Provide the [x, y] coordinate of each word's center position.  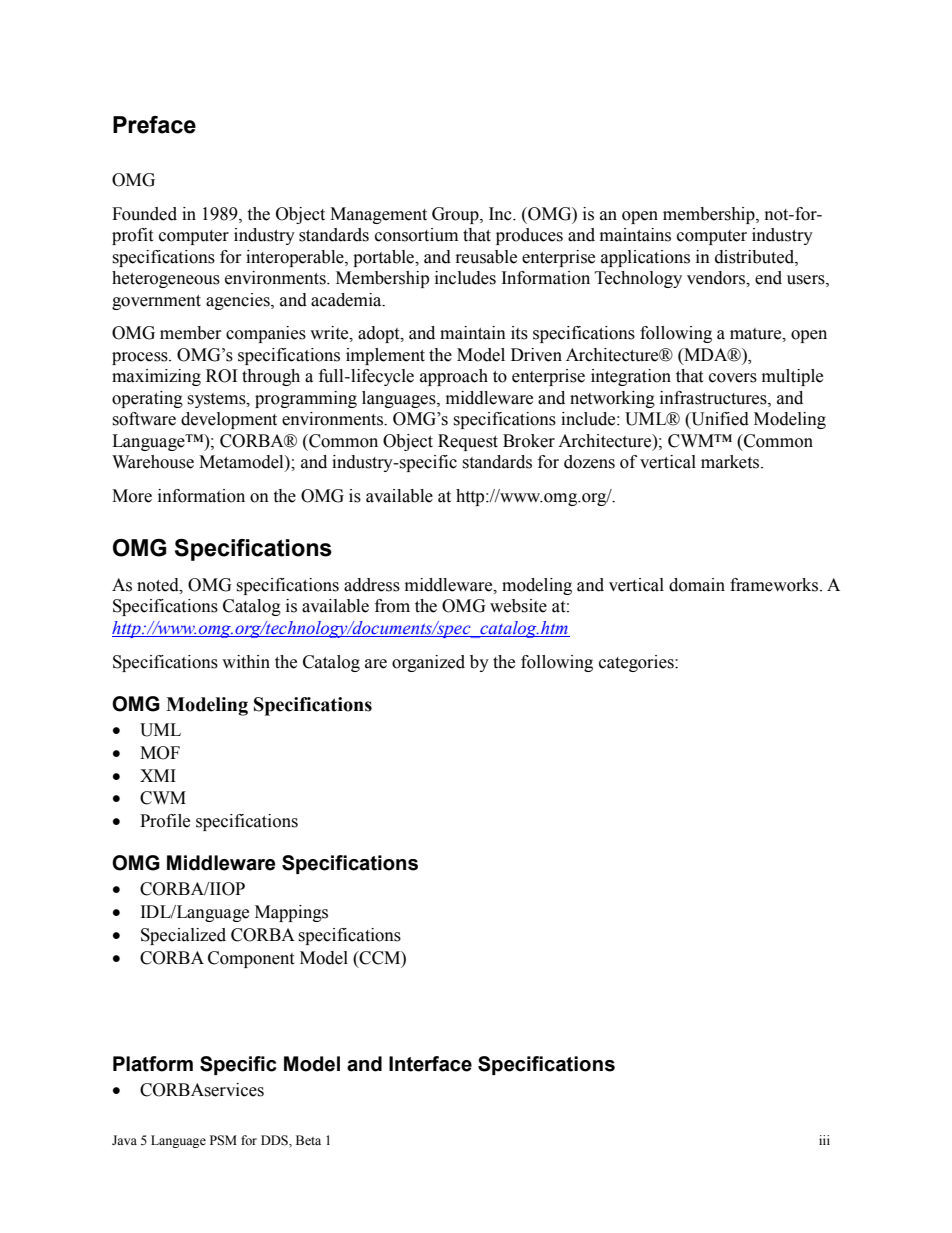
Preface [154, 125]
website [518, 606]
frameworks [775, 585]
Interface [430, 1064]
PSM [223, 1140]
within [246, 662]
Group [456, 215]
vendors [717, 278]
